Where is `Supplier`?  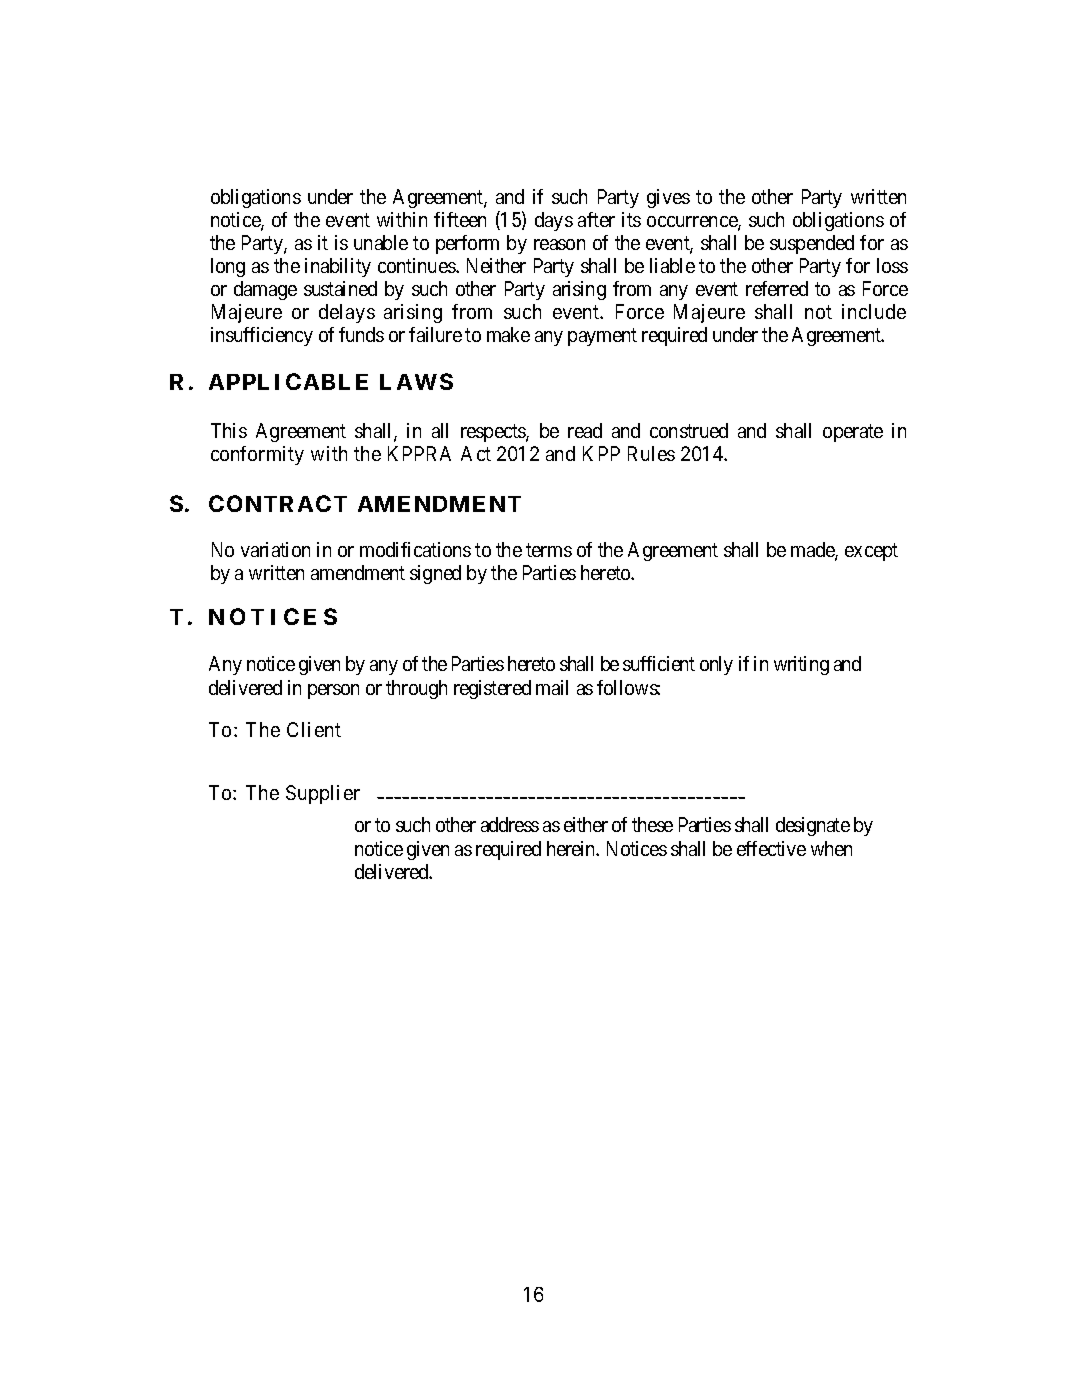
Supplier is located at coordinates (323, 794).
